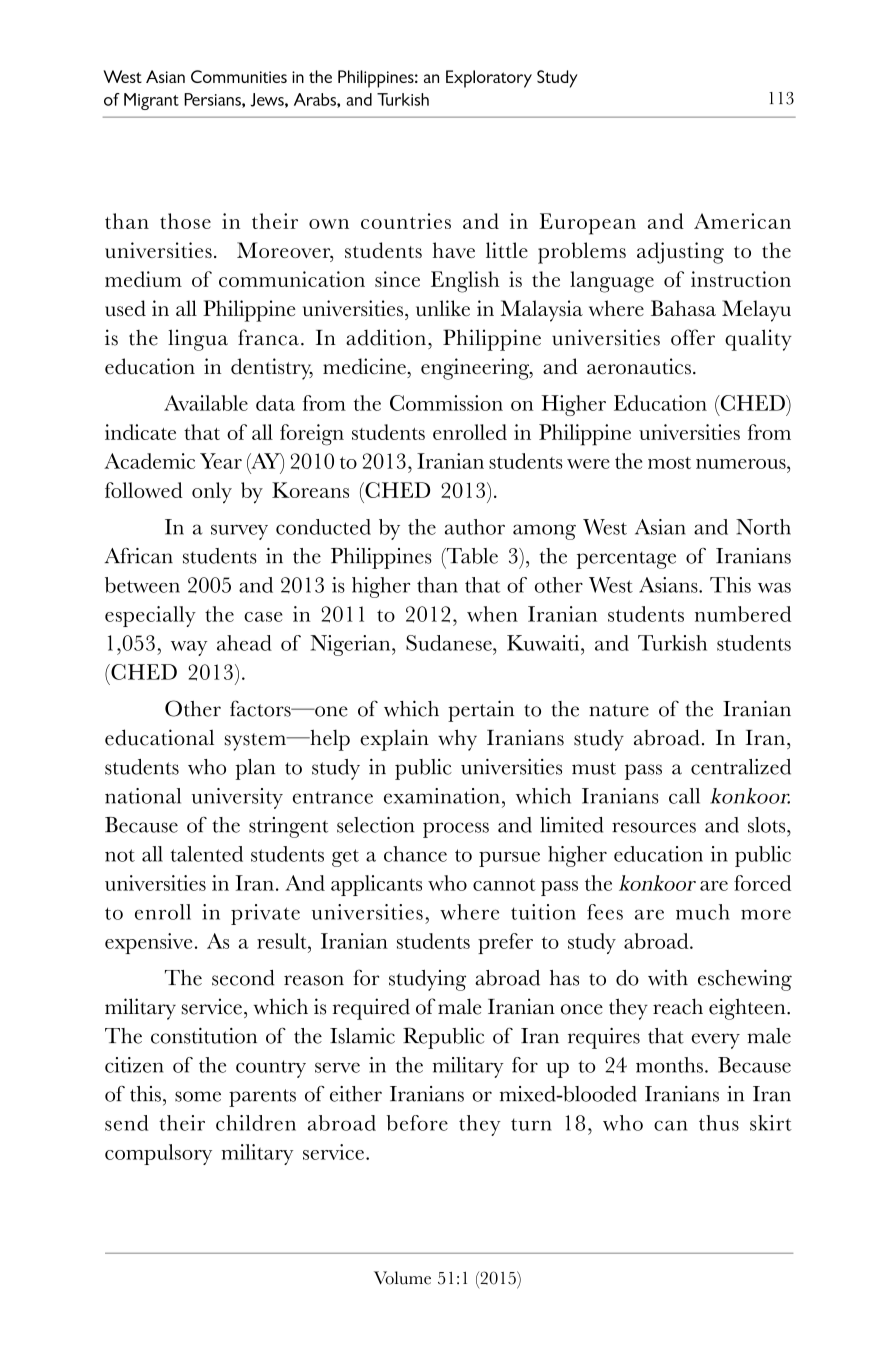  I want to click on offer, so click(693, 337).
